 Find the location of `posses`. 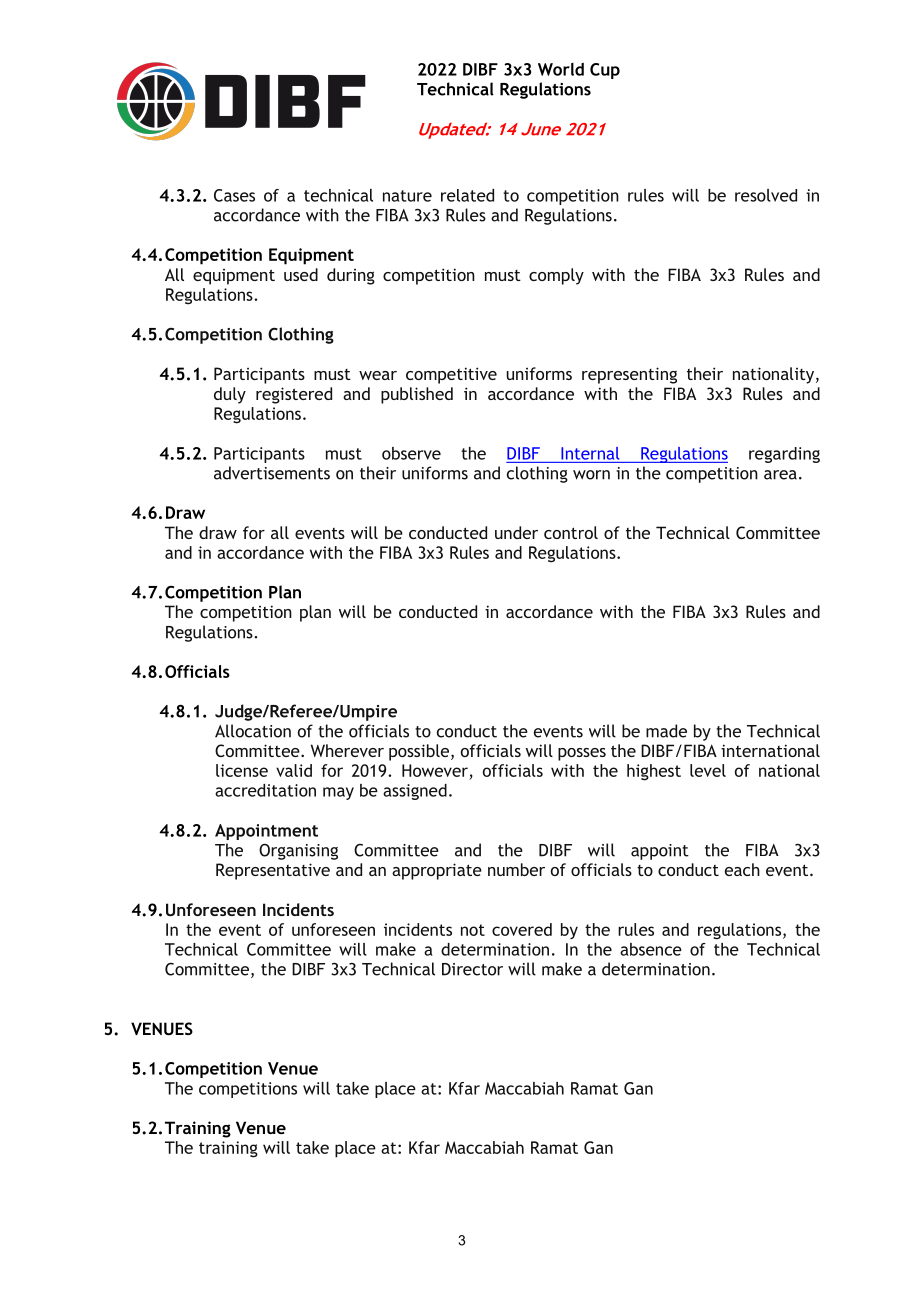

posses is located at coordinates (582, 754).
